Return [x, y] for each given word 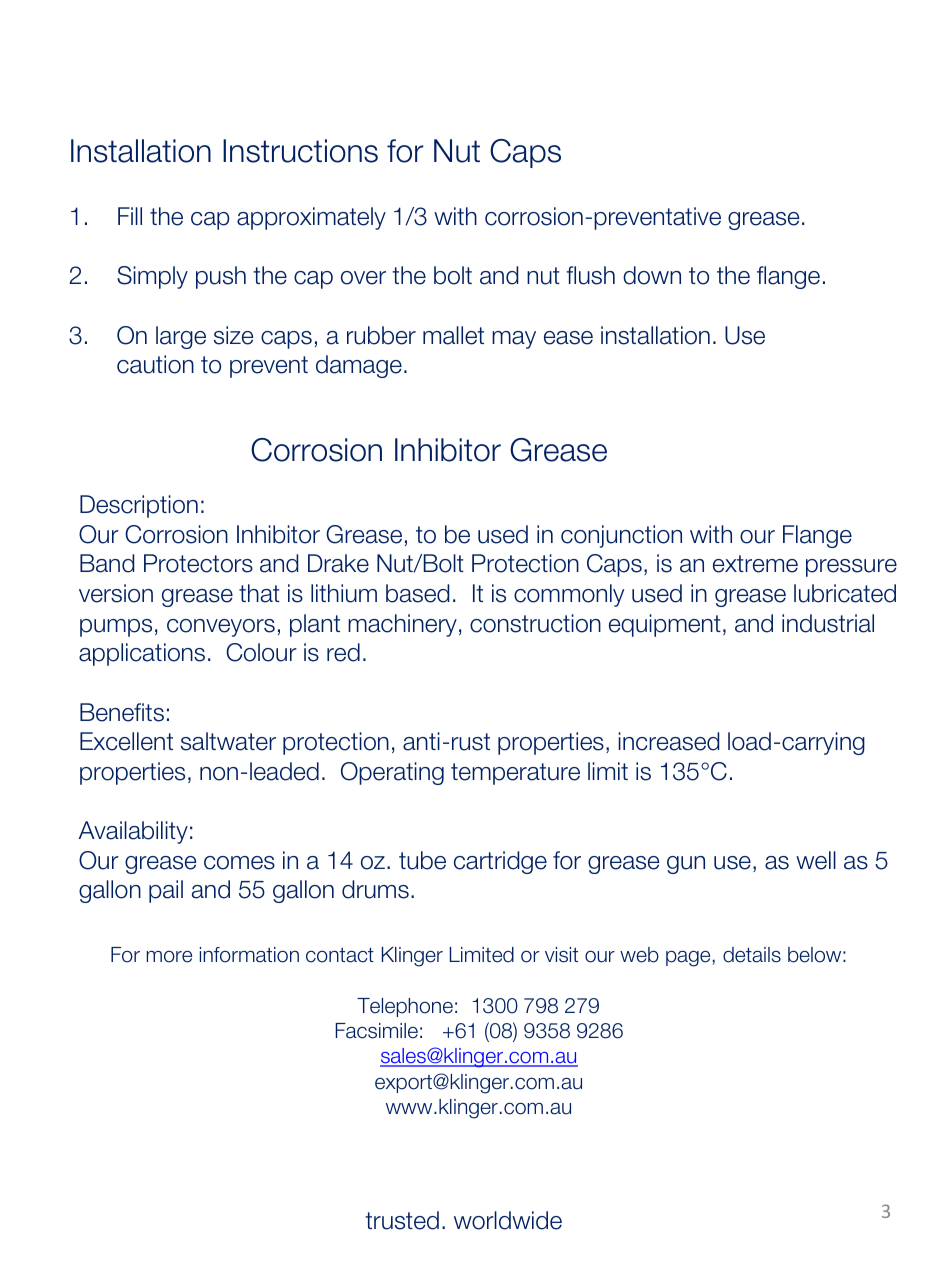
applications [142, 654]
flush [590, 275]
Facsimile [377, 1031]
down [652, 275]
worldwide [508, 1220]
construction [535, 623]
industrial [828, 623]
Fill [130, 216]
